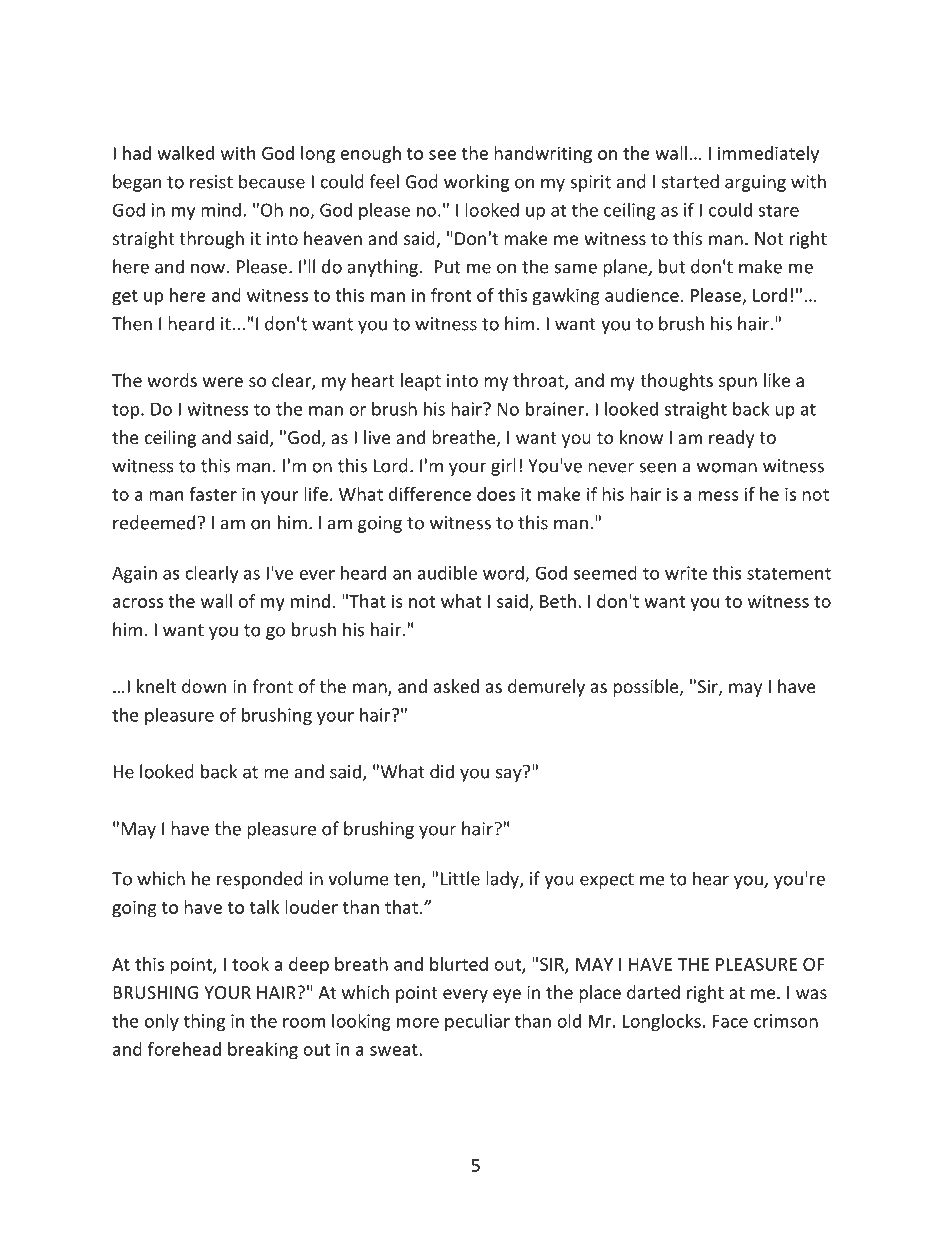 The width and height of the document is (952, 1233). What do you see at coordinates (755, 183) in the document?
I see `arguing` at bounding box center [755, 183].
